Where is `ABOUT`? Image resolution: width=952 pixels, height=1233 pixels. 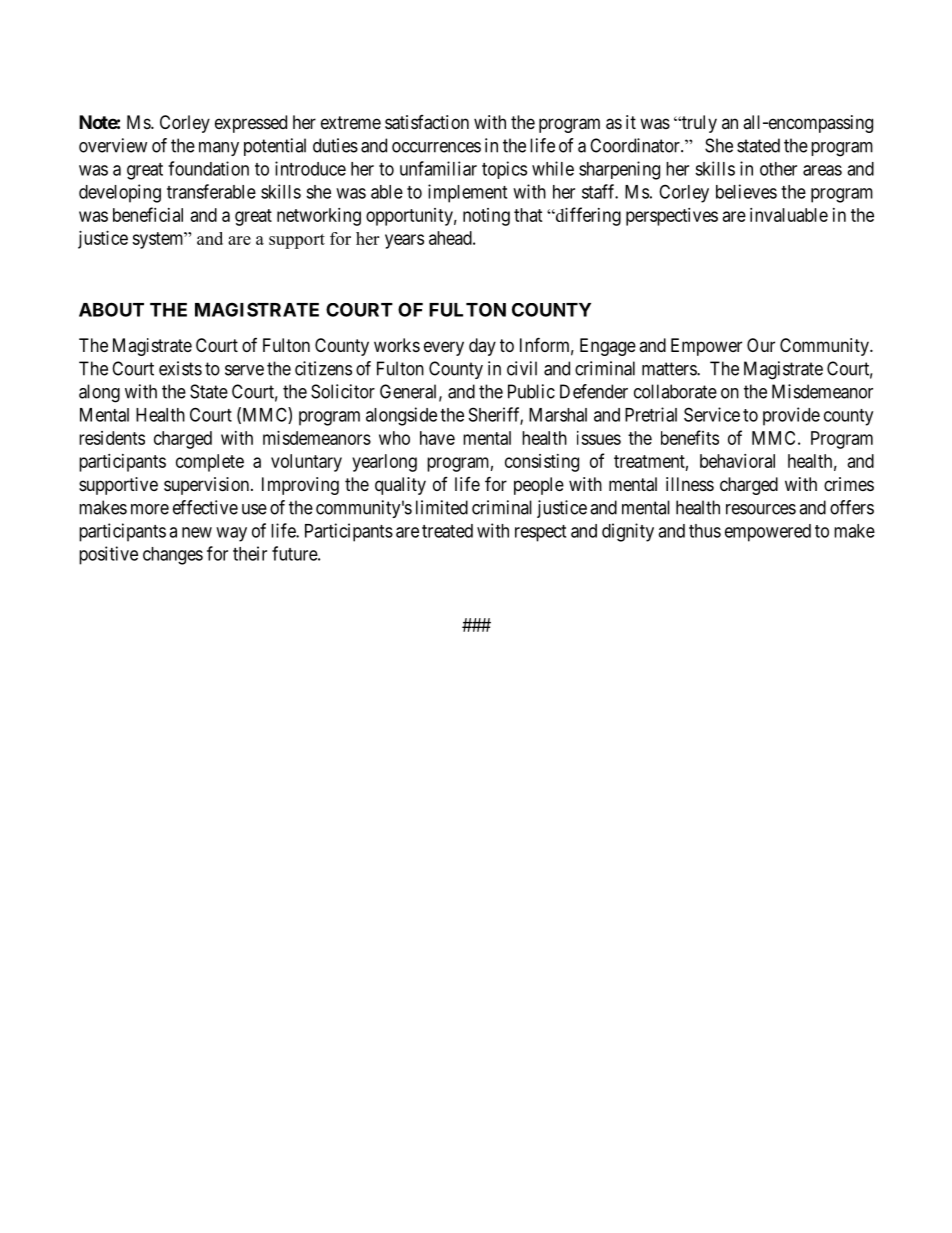 ABOUT is located at coordinates (111, 309).
